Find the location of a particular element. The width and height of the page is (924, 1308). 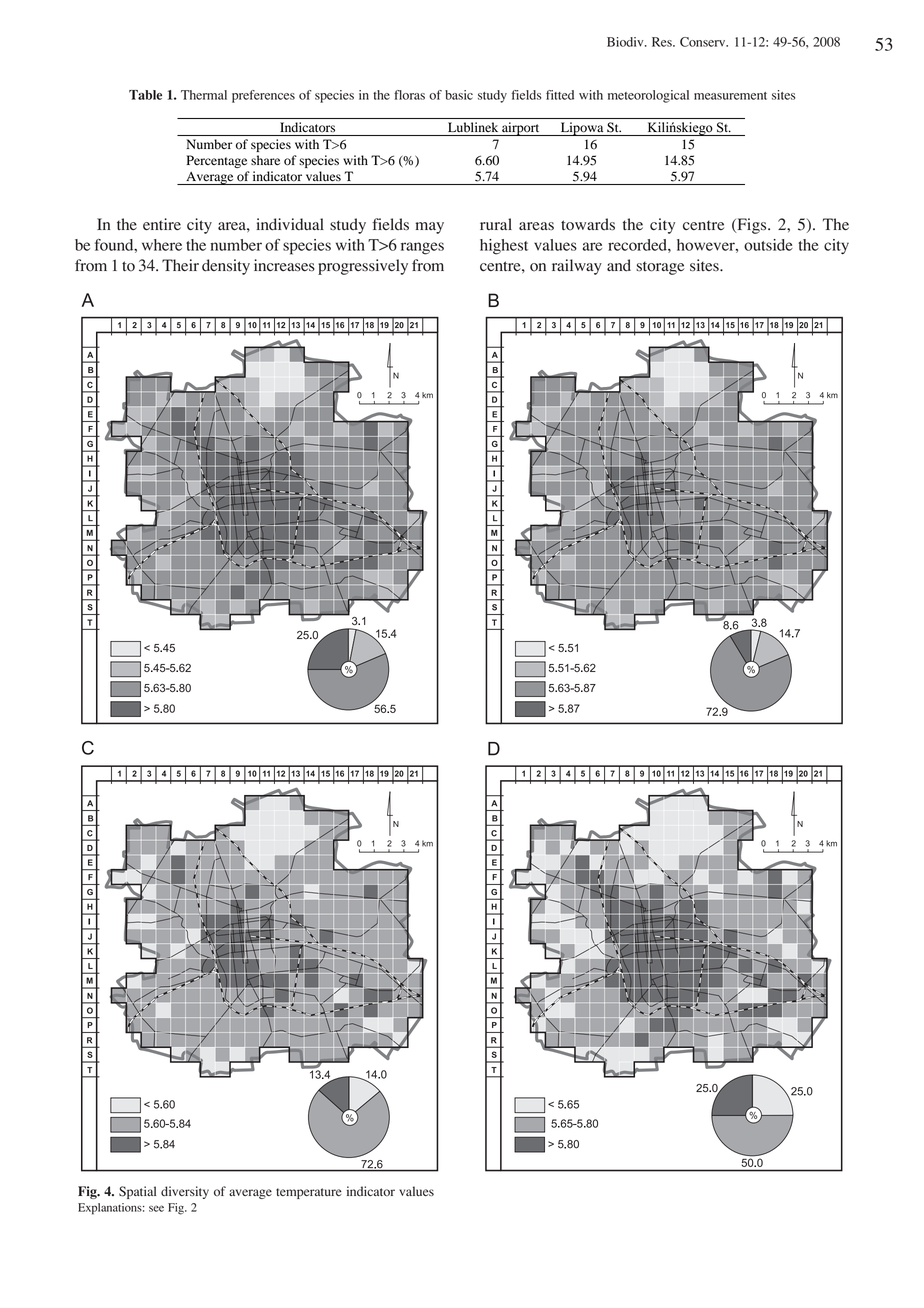

Percentage is located at coordinates (217, 161).
